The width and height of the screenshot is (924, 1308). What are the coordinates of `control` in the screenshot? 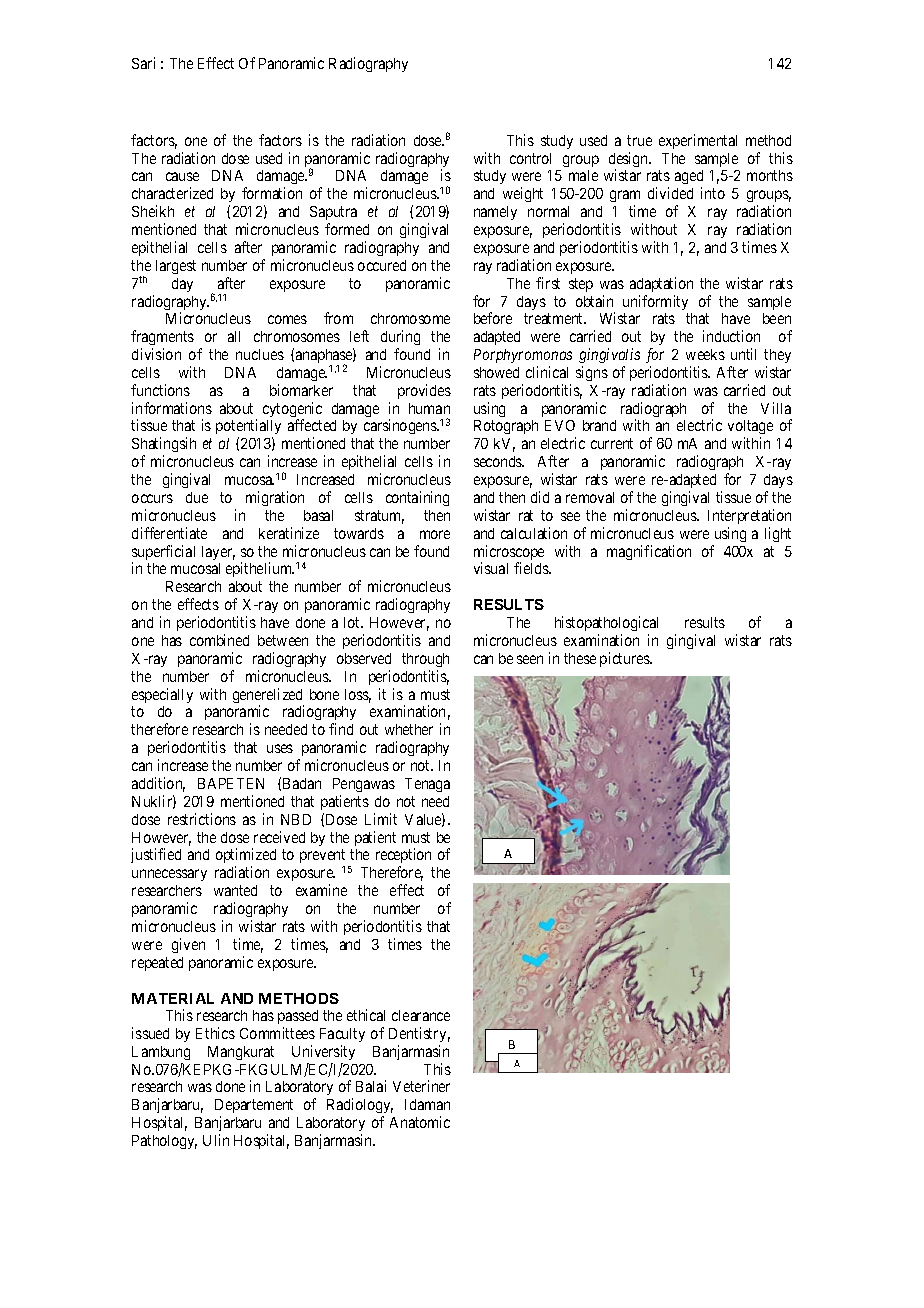 It's located at (530, 158).
